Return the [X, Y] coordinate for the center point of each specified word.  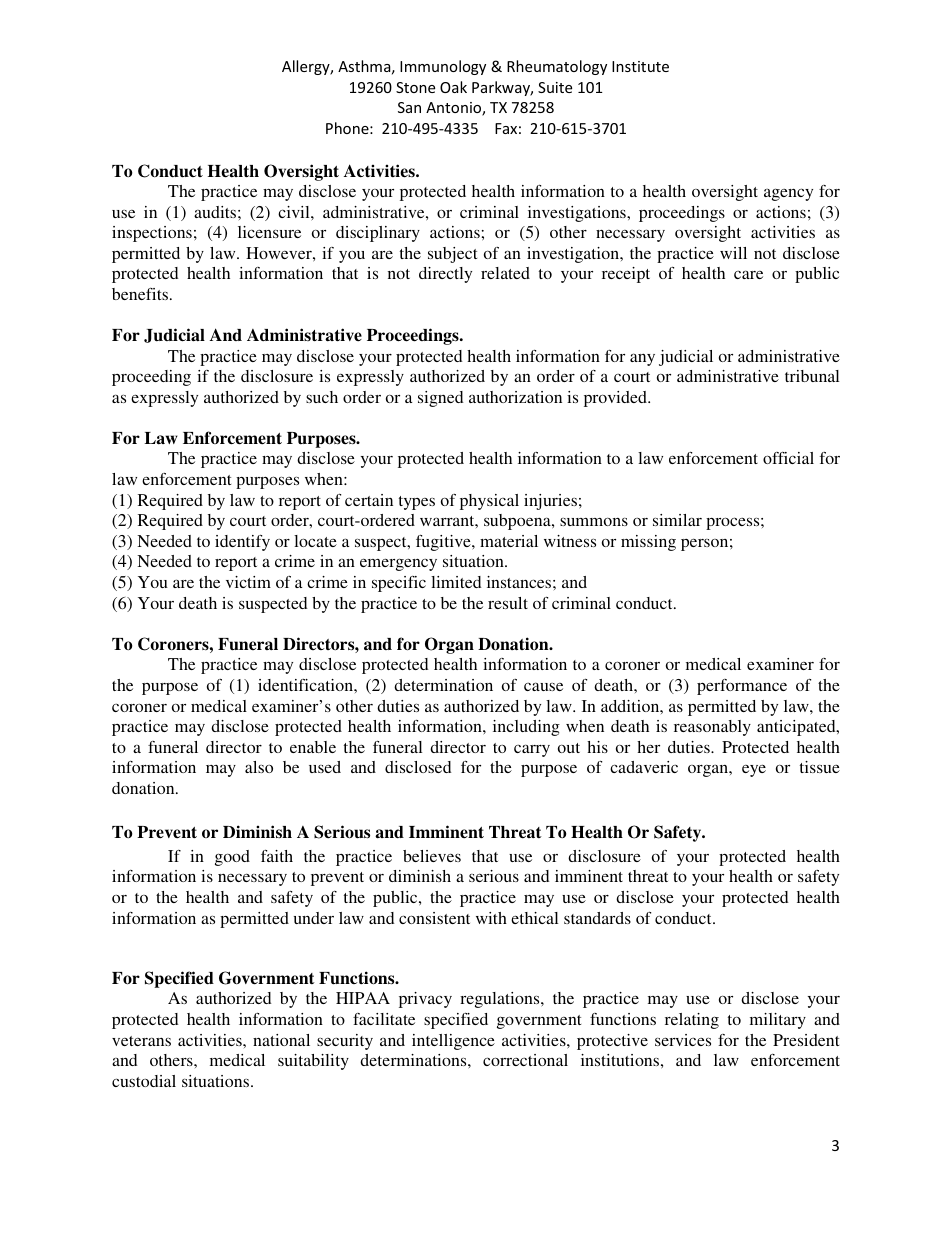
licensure [269, 232]
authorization [515, 397]
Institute [640, 66]
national [281, 1040]
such [322, 397]
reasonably [712, 728]
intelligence [453, 1042]
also [259, 767]
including [526, 728]
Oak [453, 87]
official [788, 458]
